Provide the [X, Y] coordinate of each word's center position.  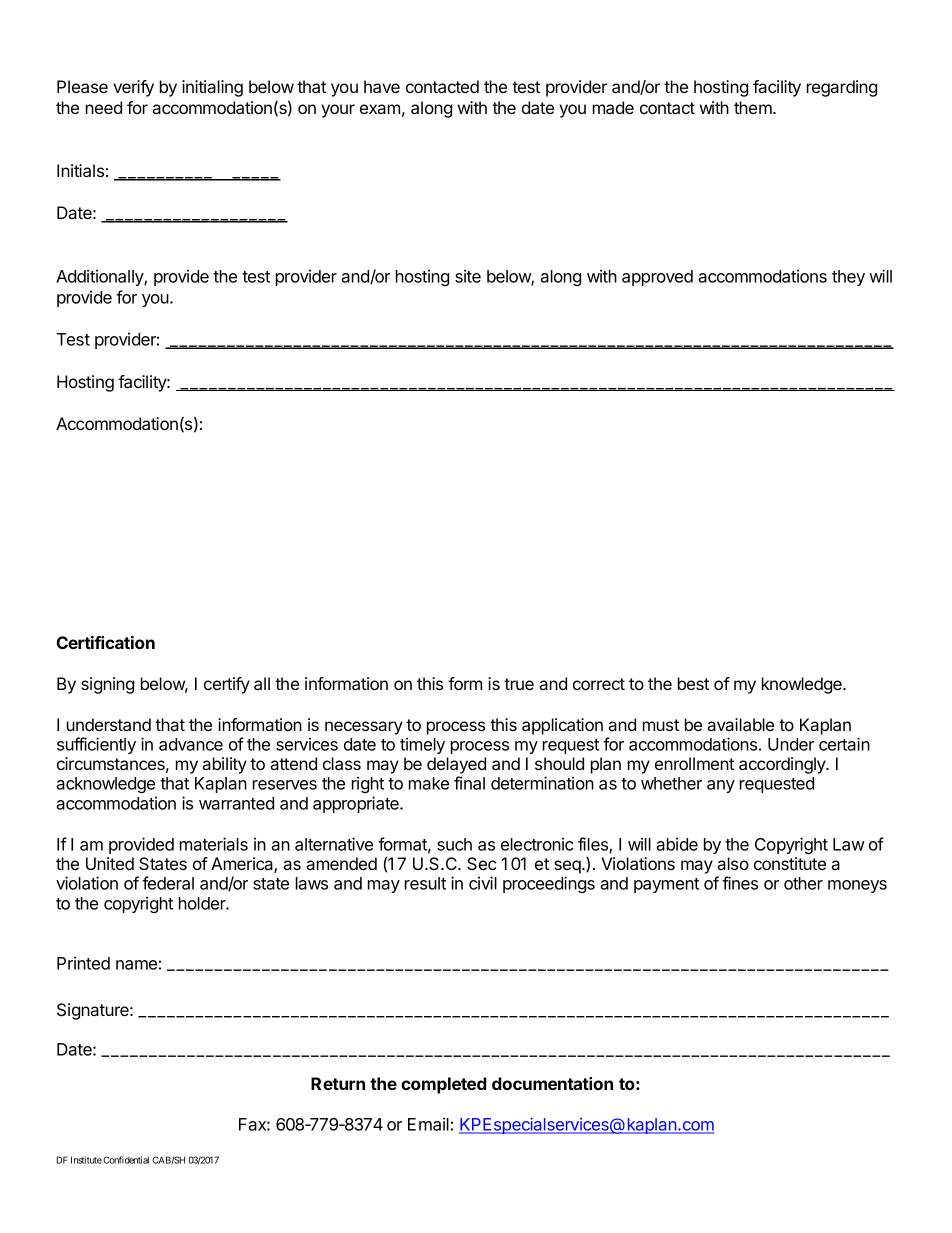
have [382, 86]
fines [740, 883]
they [848, 278]
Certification [105, 642]
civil [483, 883]
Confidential [126, 1160]
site [468, 276]
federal [168, 883]
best [693, 683]
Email [428, 1124]
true [519, 684]
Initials [80, 170]
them [754, 107]
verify [133, 88]
